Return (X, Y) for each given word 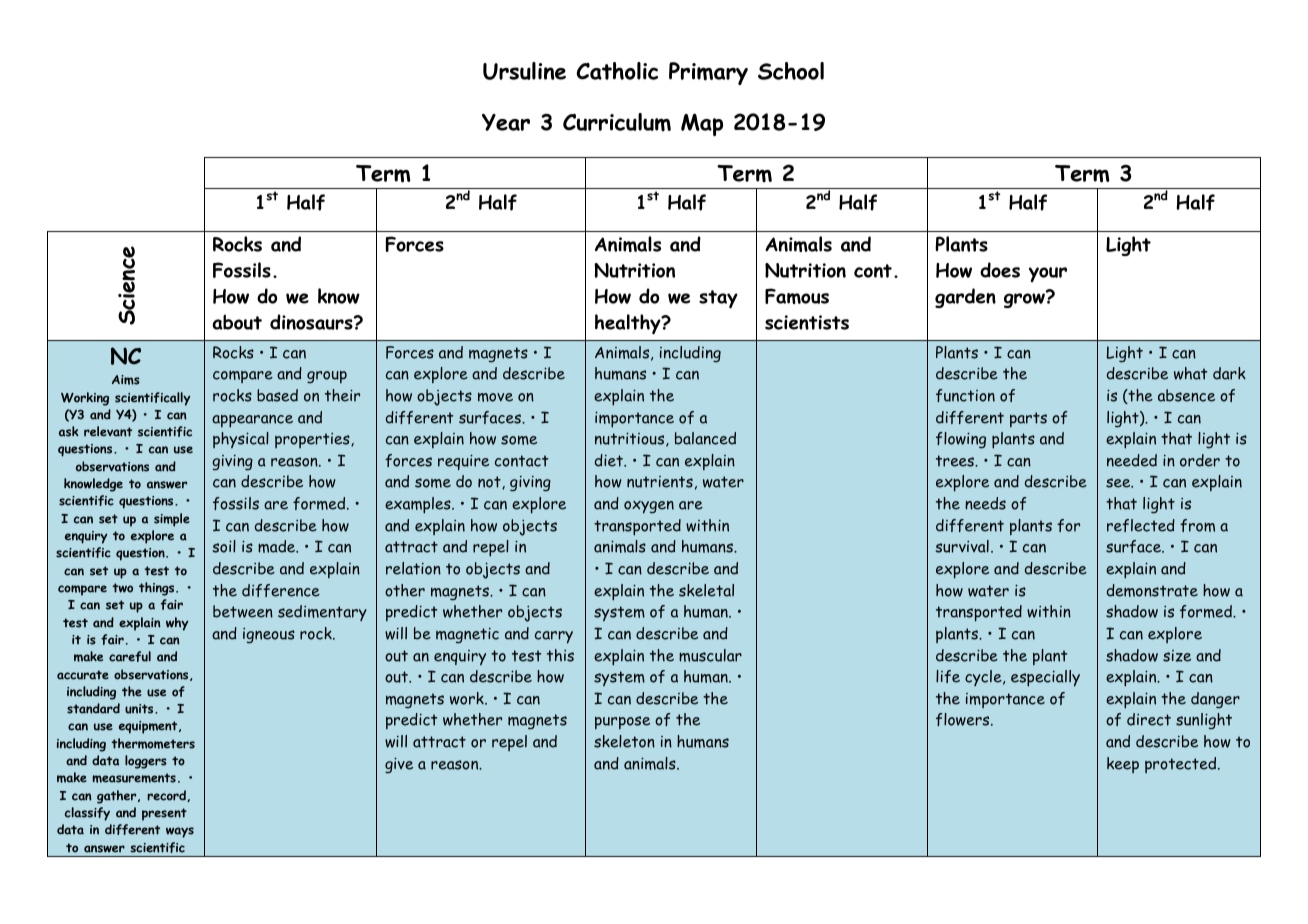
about (237, 322)
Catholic (617, 71)
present (164, 814)
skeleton (624, 741)
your (1048, 274)
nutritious (631, 439)
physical (241, 440)
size (1177, 656)
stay (718, 299)
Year (506, 122)
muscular (710, 655)
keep (1123, 765)
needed (1132, 460)
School (791, 71)
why (177, 624)
